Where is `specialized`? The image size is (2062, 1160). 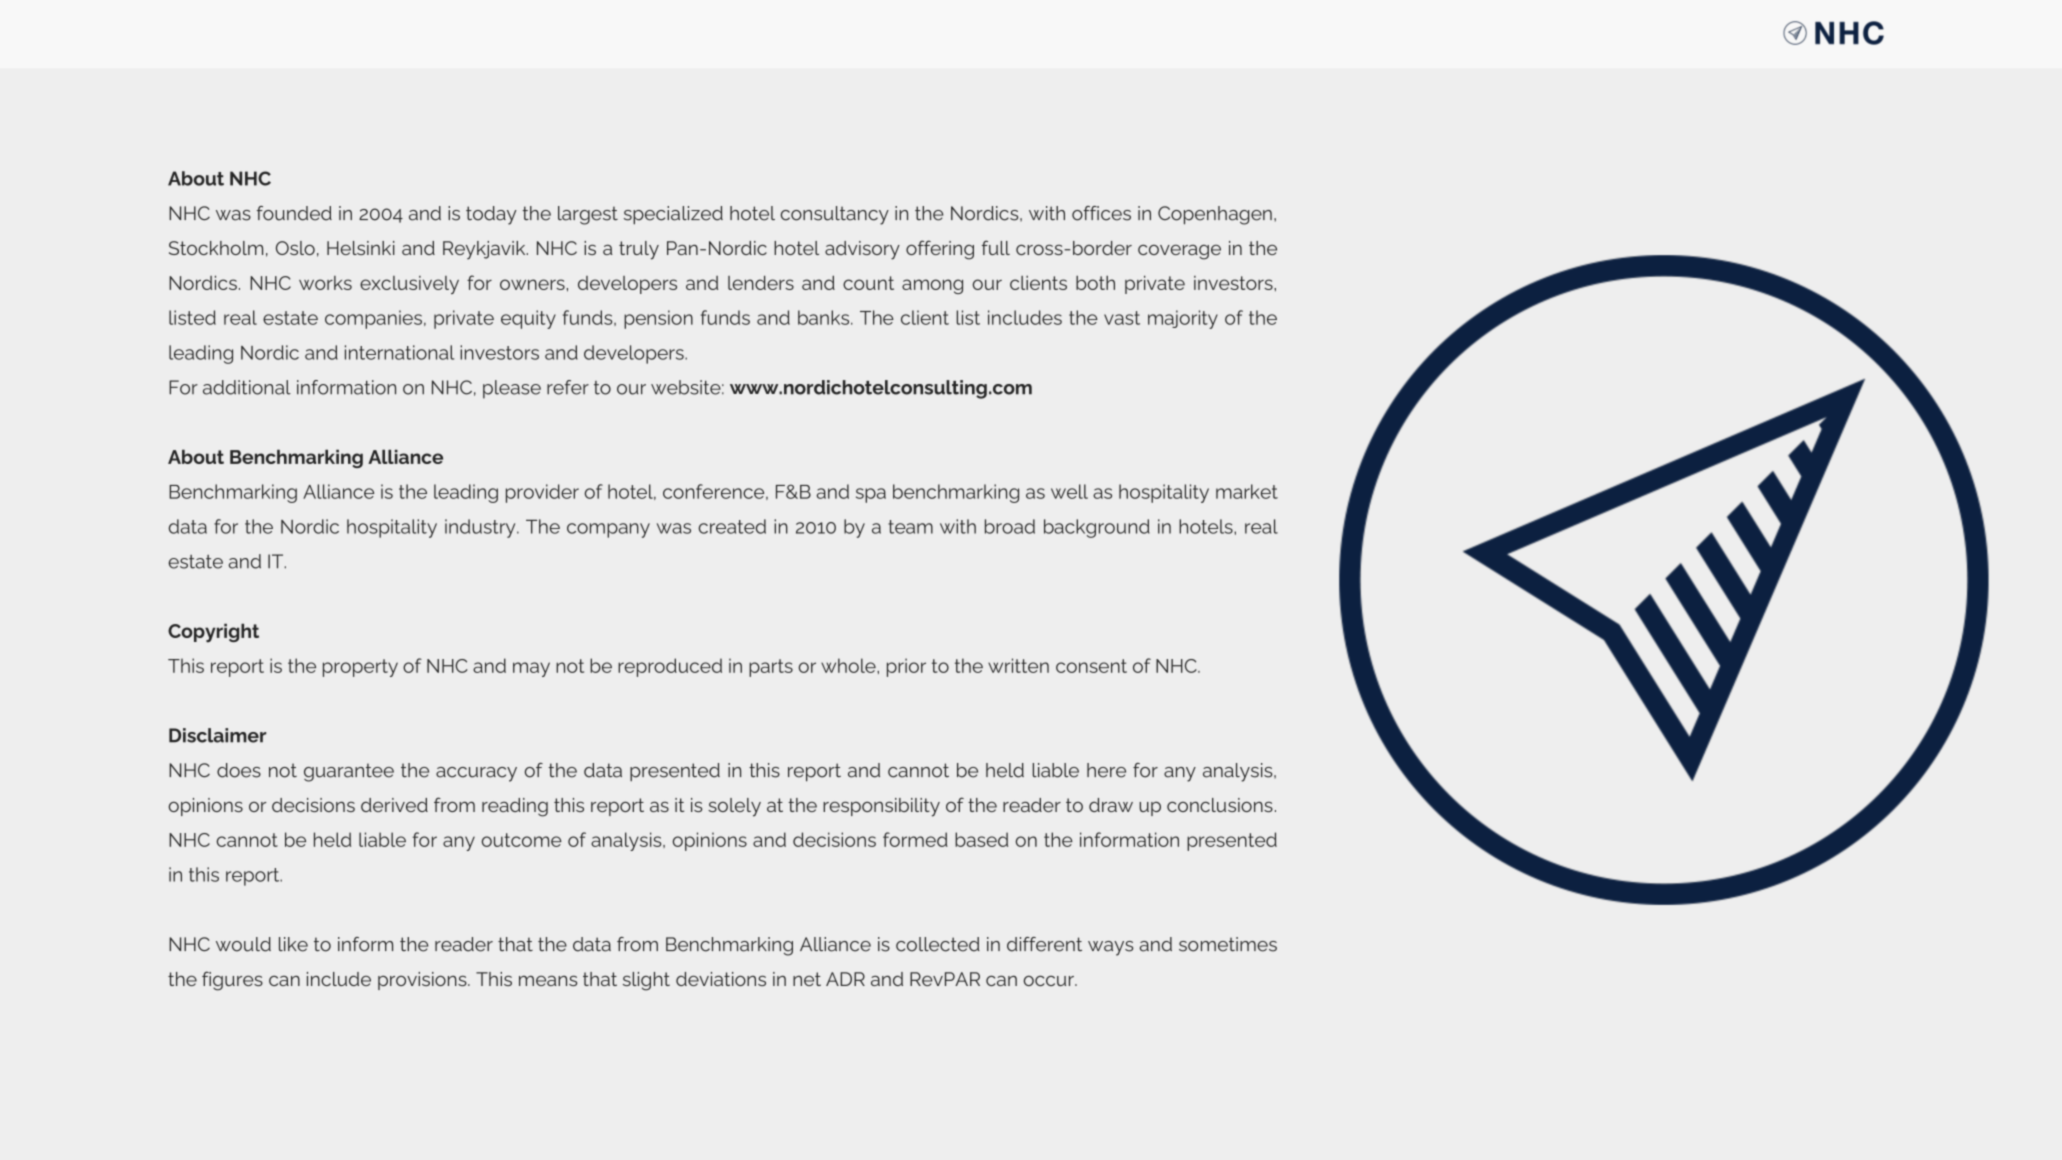 specialized is located at coordinates (673, 215).
